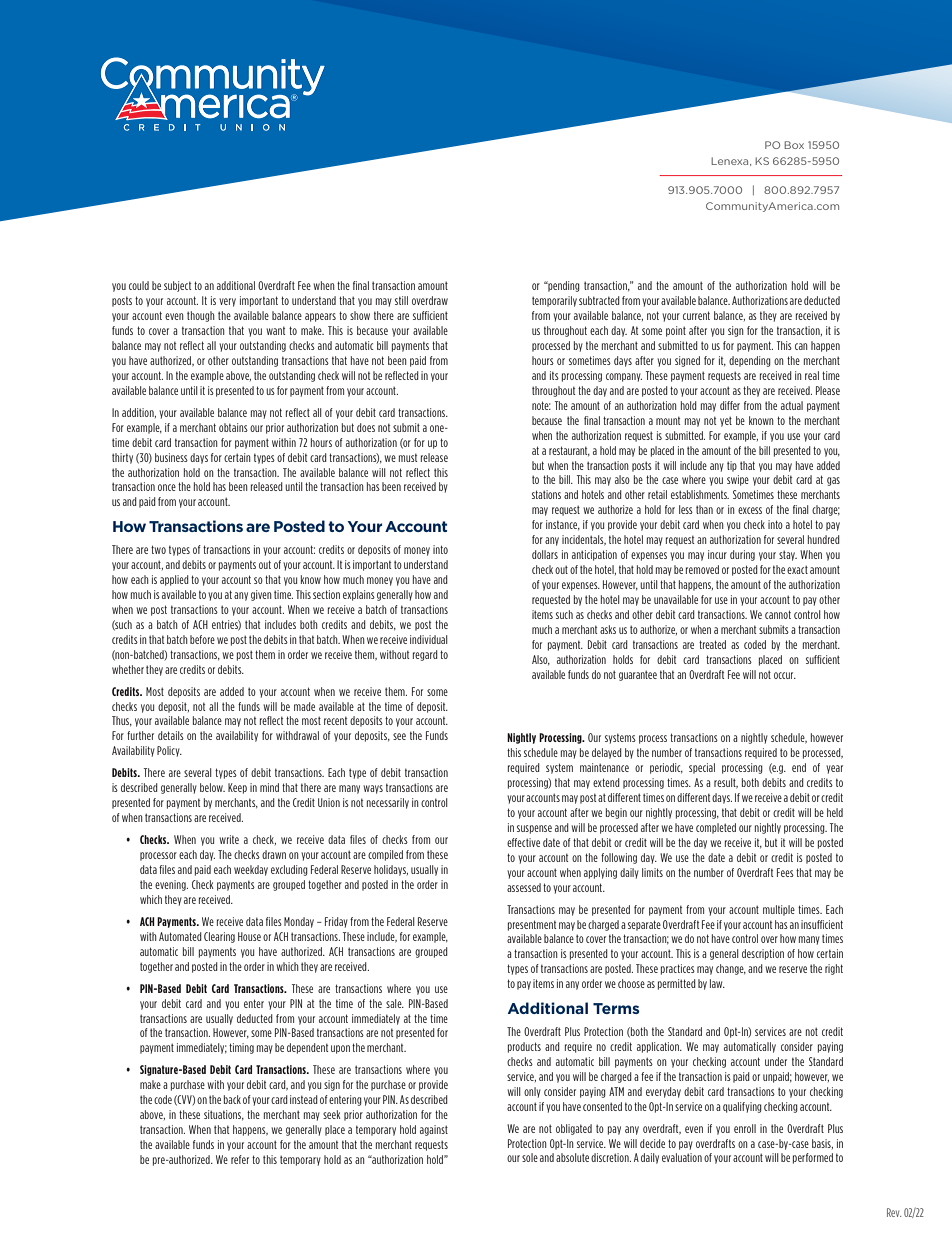 Image resolution: width=952 pixels, height=1233 pixels. I want to click on subject, so click(177, 286).
